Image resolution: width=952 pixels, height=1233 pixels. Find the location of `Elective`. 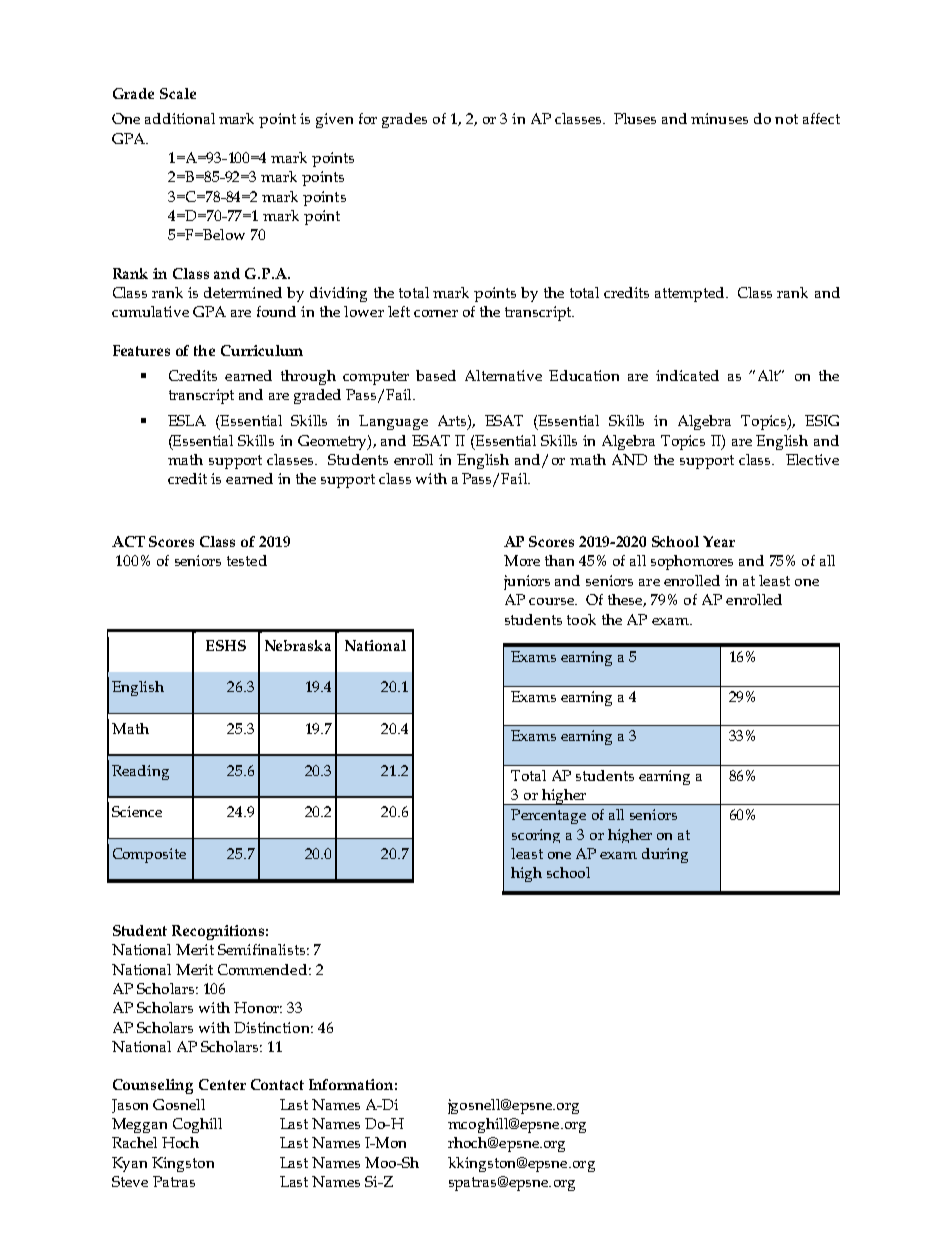

Elective is located at coordinates (812, 459).
